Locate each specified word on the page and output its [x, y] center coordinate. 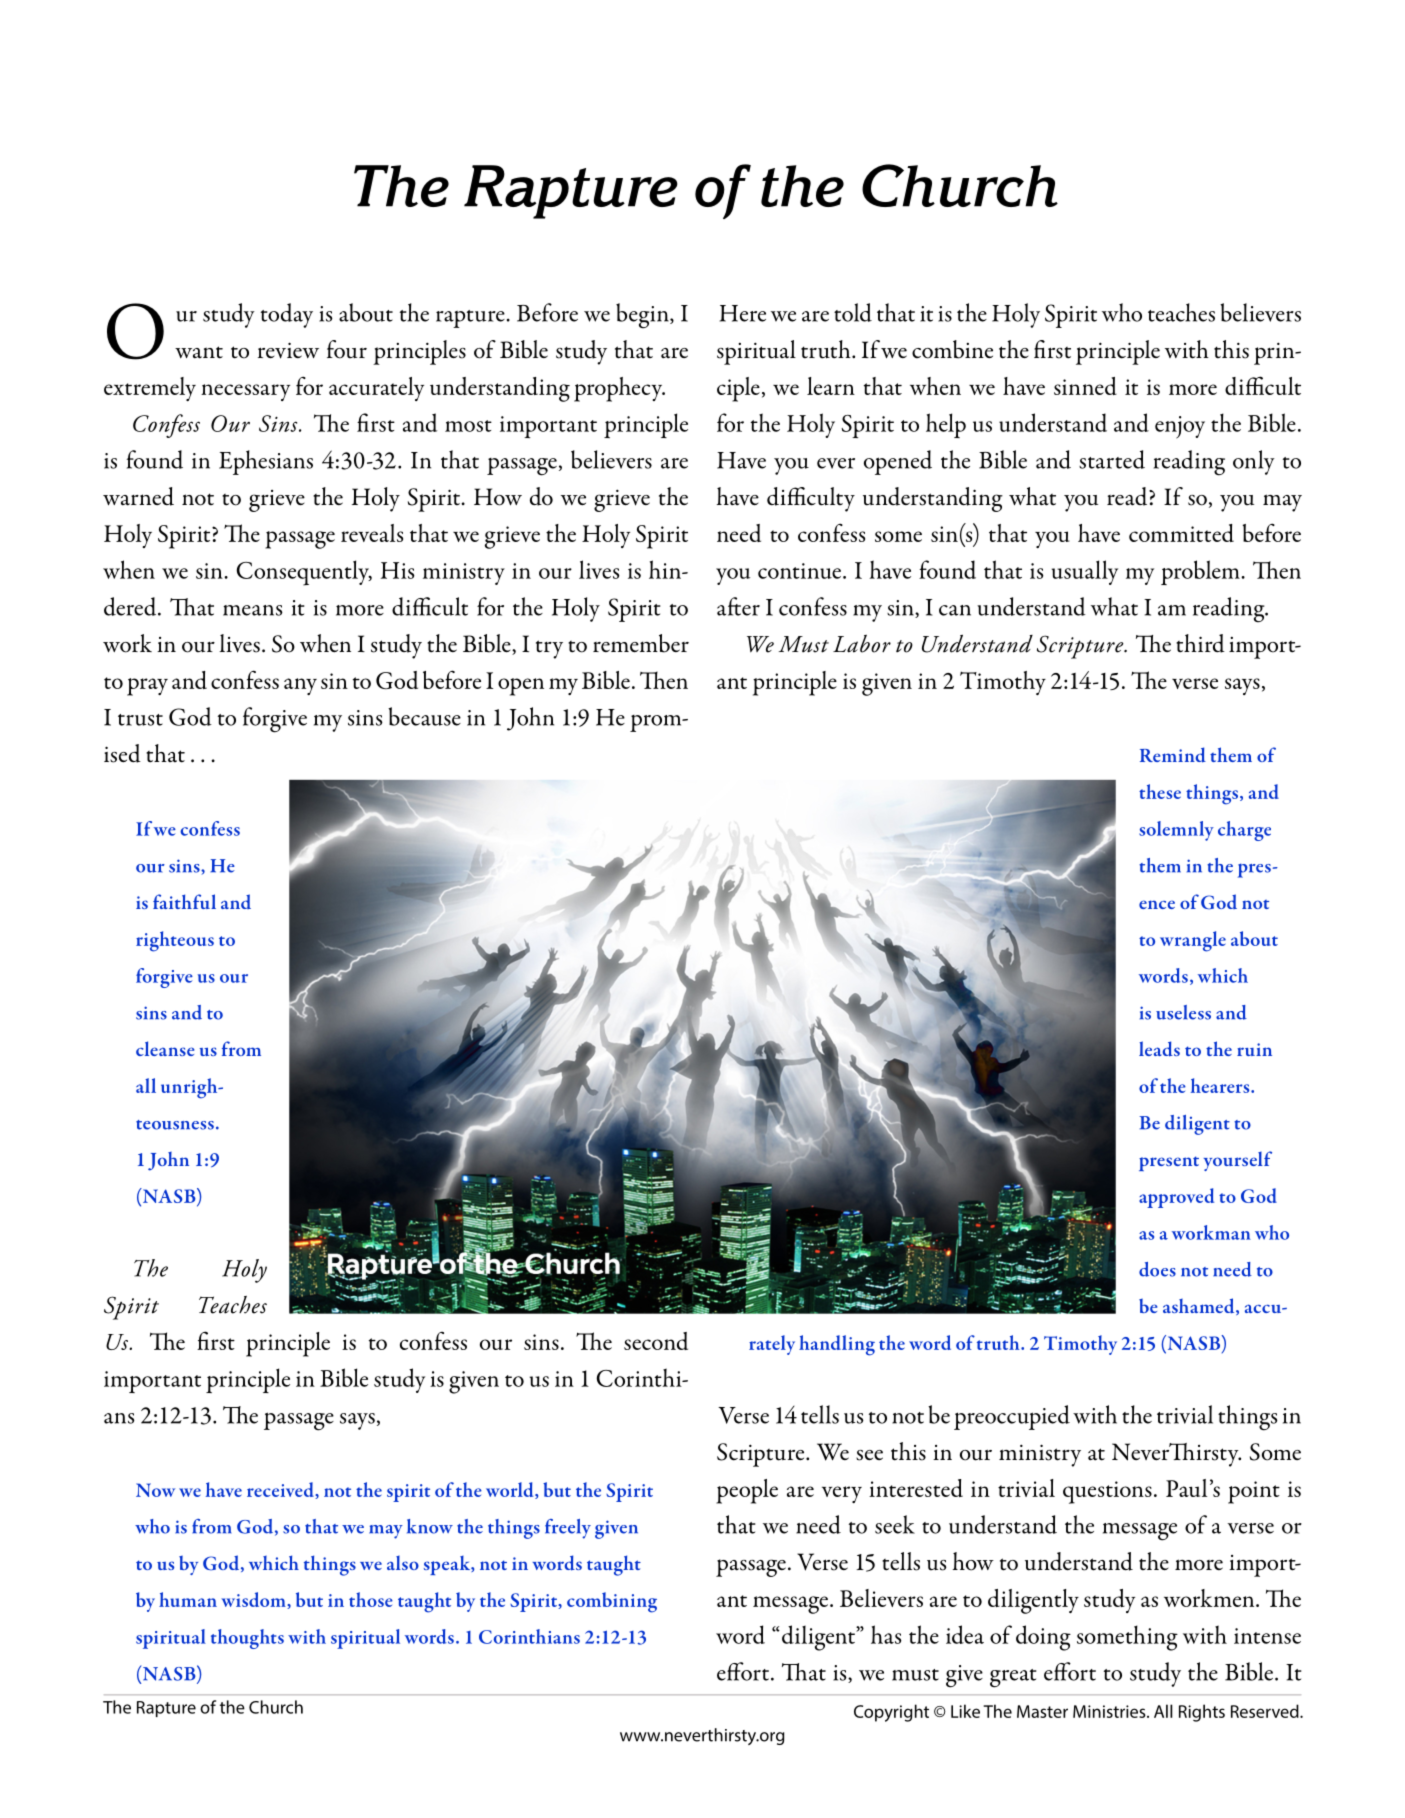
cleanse [165, 1048]
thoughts [247, 1639]
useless [1183, 1012]
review [288, 350]
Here [743, 313]
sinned [1085, 386]
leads [1159, 1049]
